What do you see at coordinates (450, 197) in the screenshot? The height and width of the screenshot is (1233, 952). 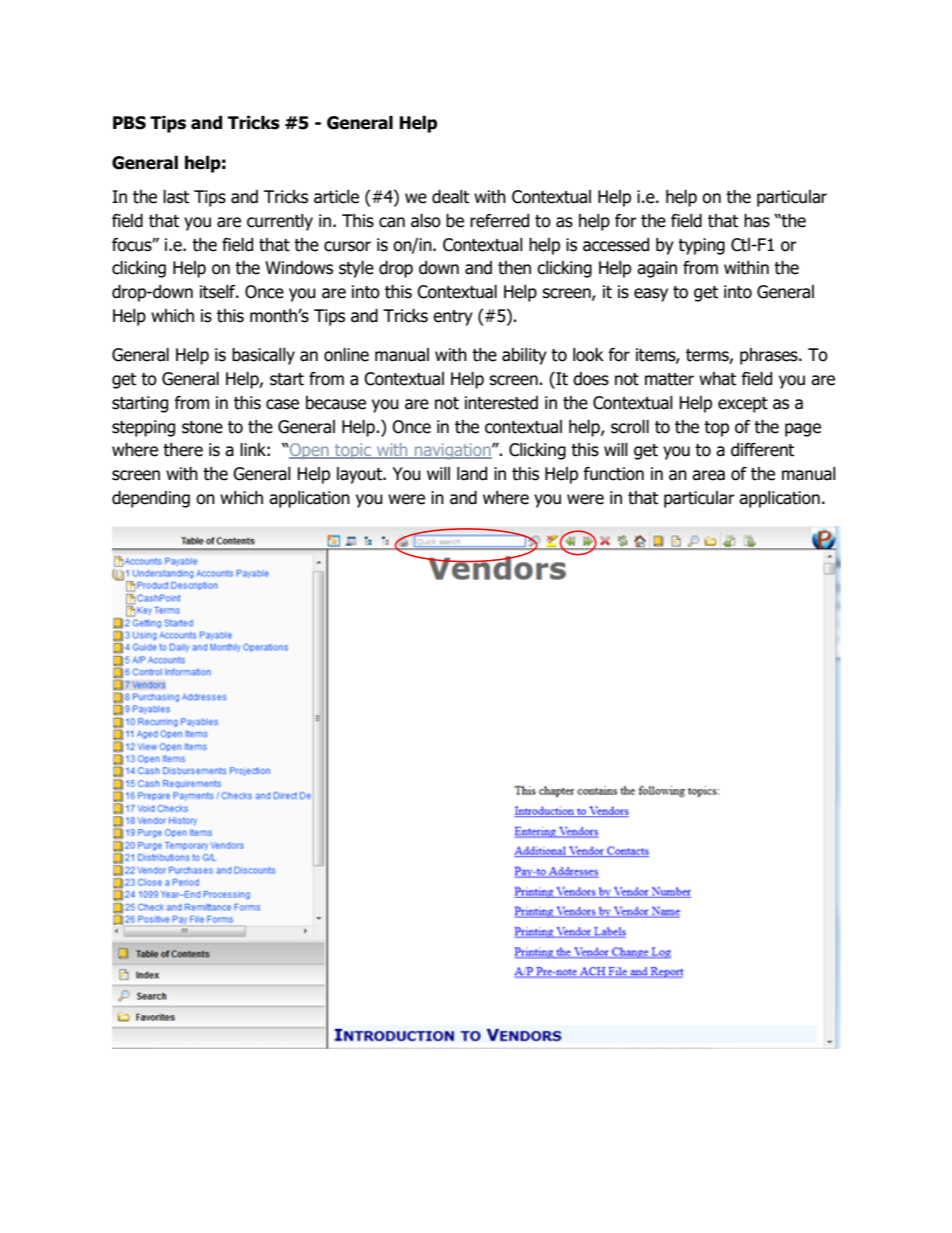 I see `dealt` at bounding box center [450, 197].
